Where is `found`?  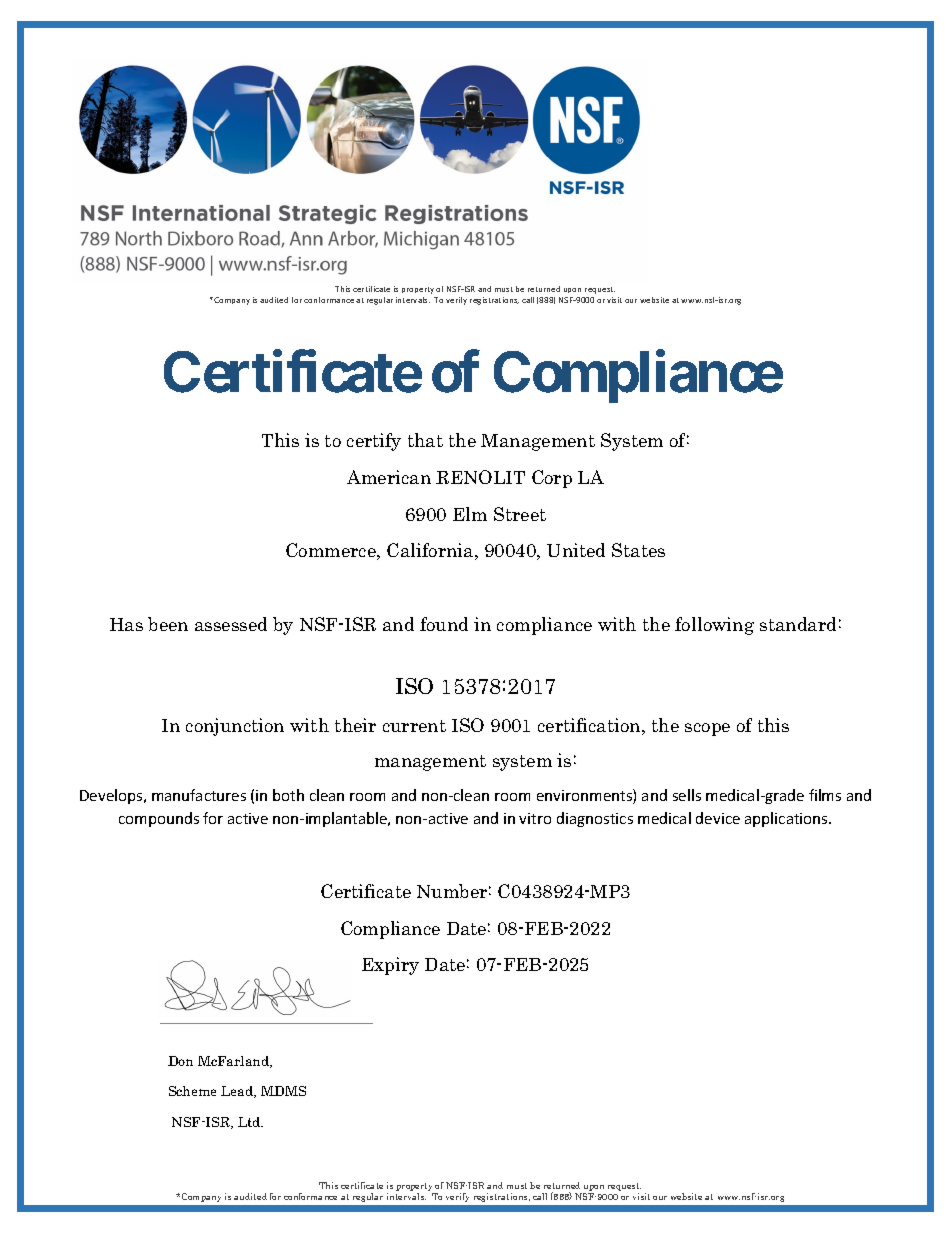
found is located at coordinates (444, 624).
